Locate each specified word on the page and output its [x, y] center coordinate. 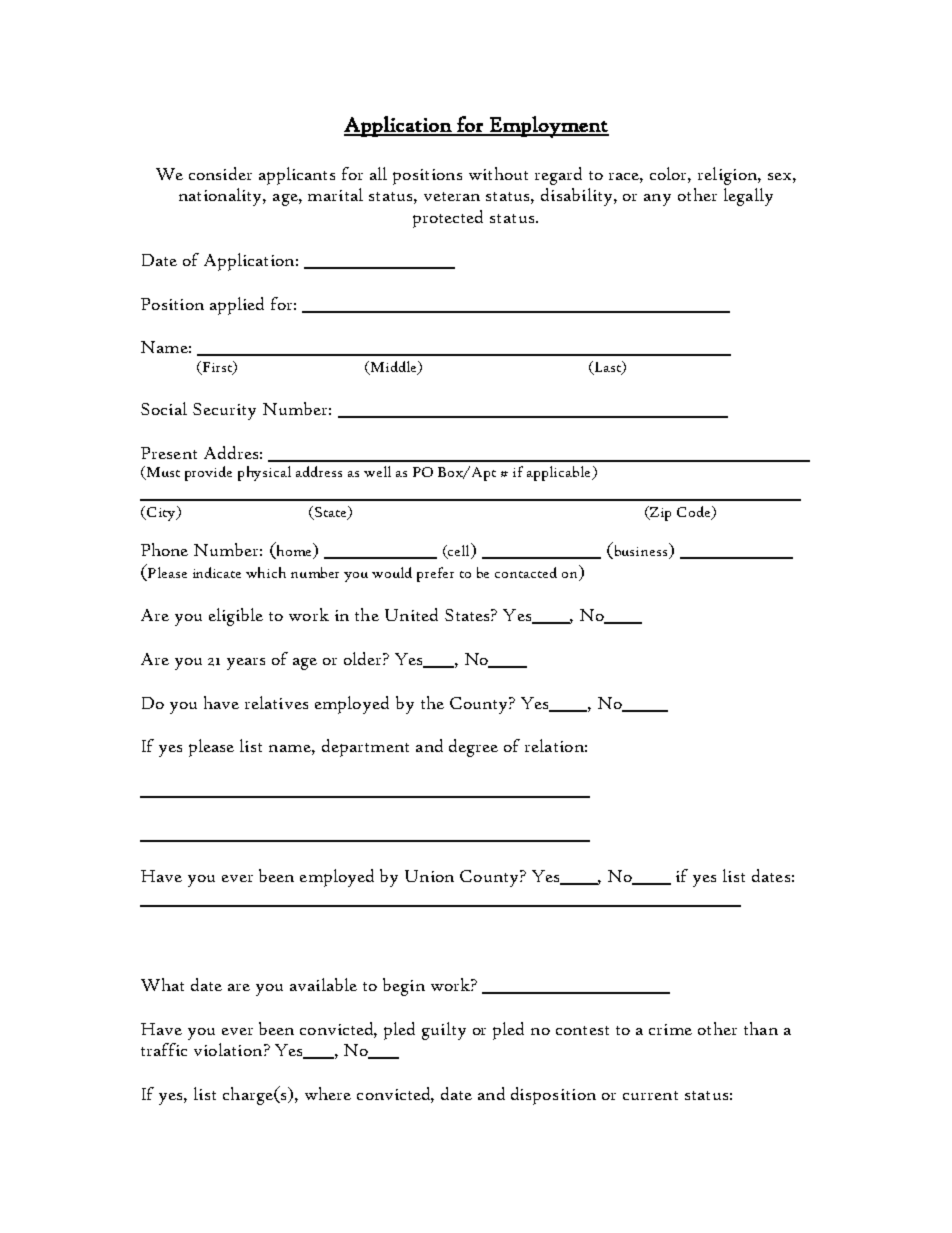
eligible [236, 617]
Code [695, 513]
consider [220, 173]
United [411, 614]
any [657, 200]
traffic [164, 1049]
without [498, 173]
